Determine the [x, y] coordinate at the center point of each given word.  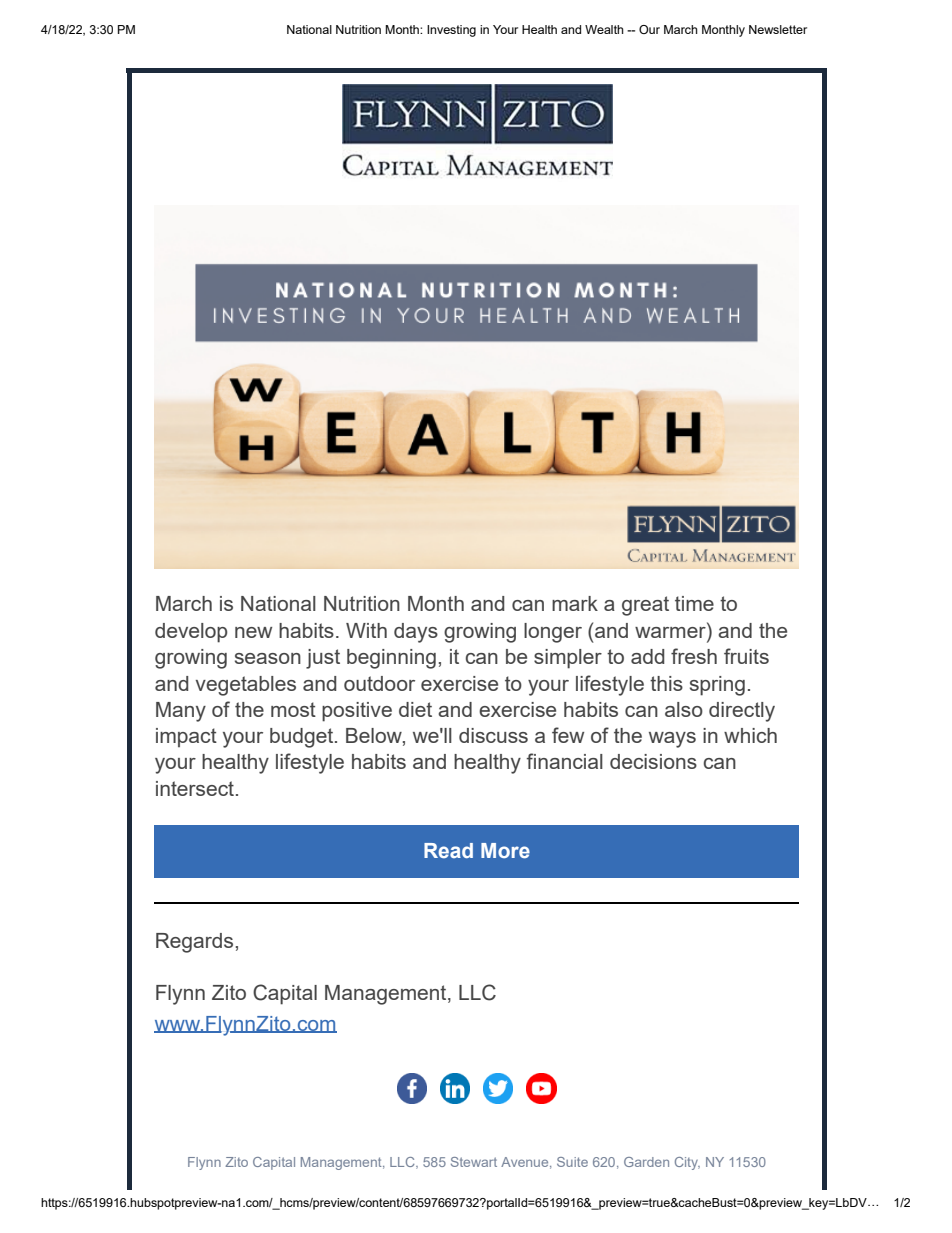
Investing [451, 31]
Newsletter [778, 29]
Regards [194, 943]
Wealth [604, 29]
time [694, 603]
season [268, 658]
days [416, 633]
